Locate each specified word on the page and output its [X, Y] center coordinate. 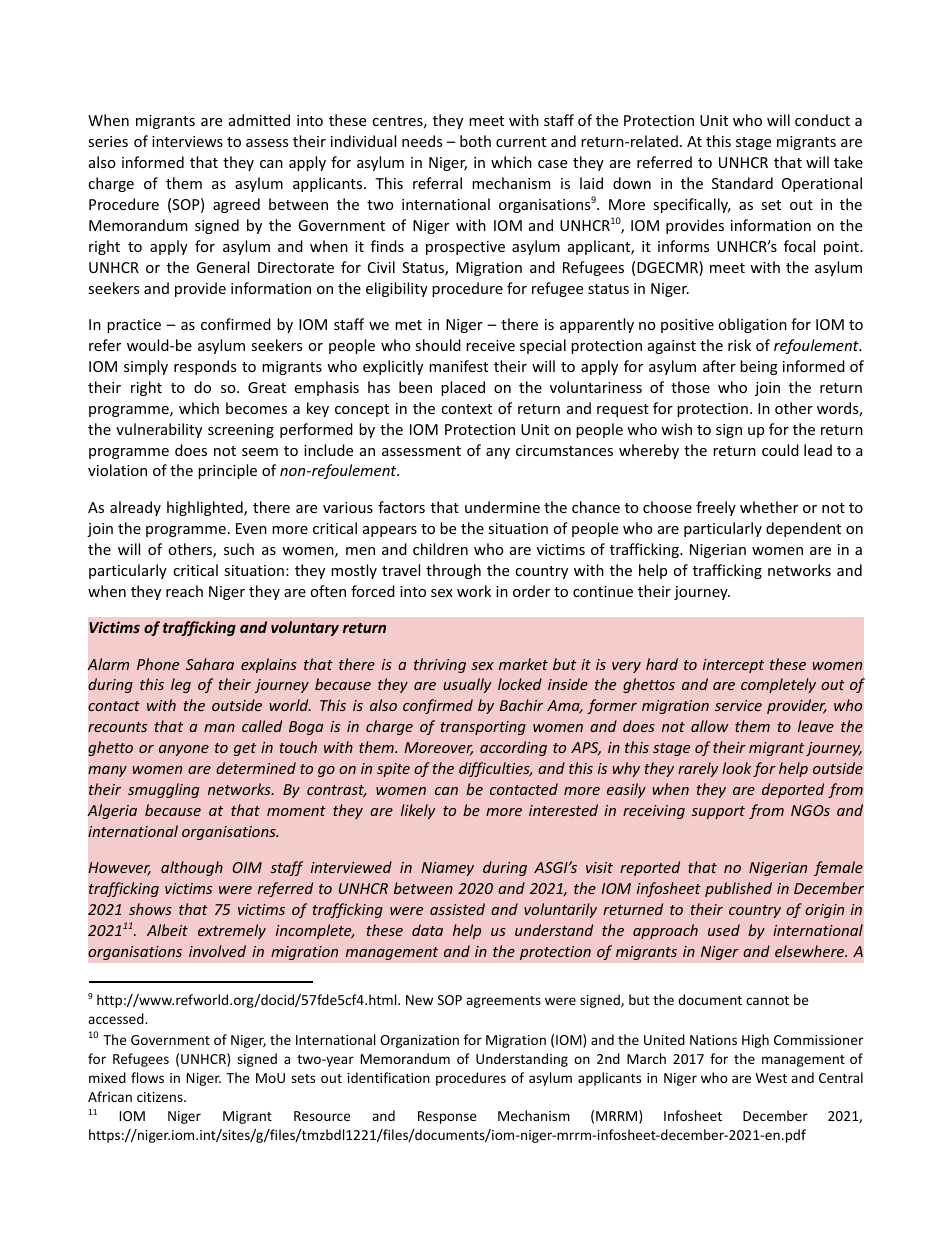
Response [447, 1117]
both [475, 141]
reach [184, 591]
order [531, 591]
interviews [187, 141]
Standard [742, 183]
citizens [161, 1097]
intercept [733, 666]
